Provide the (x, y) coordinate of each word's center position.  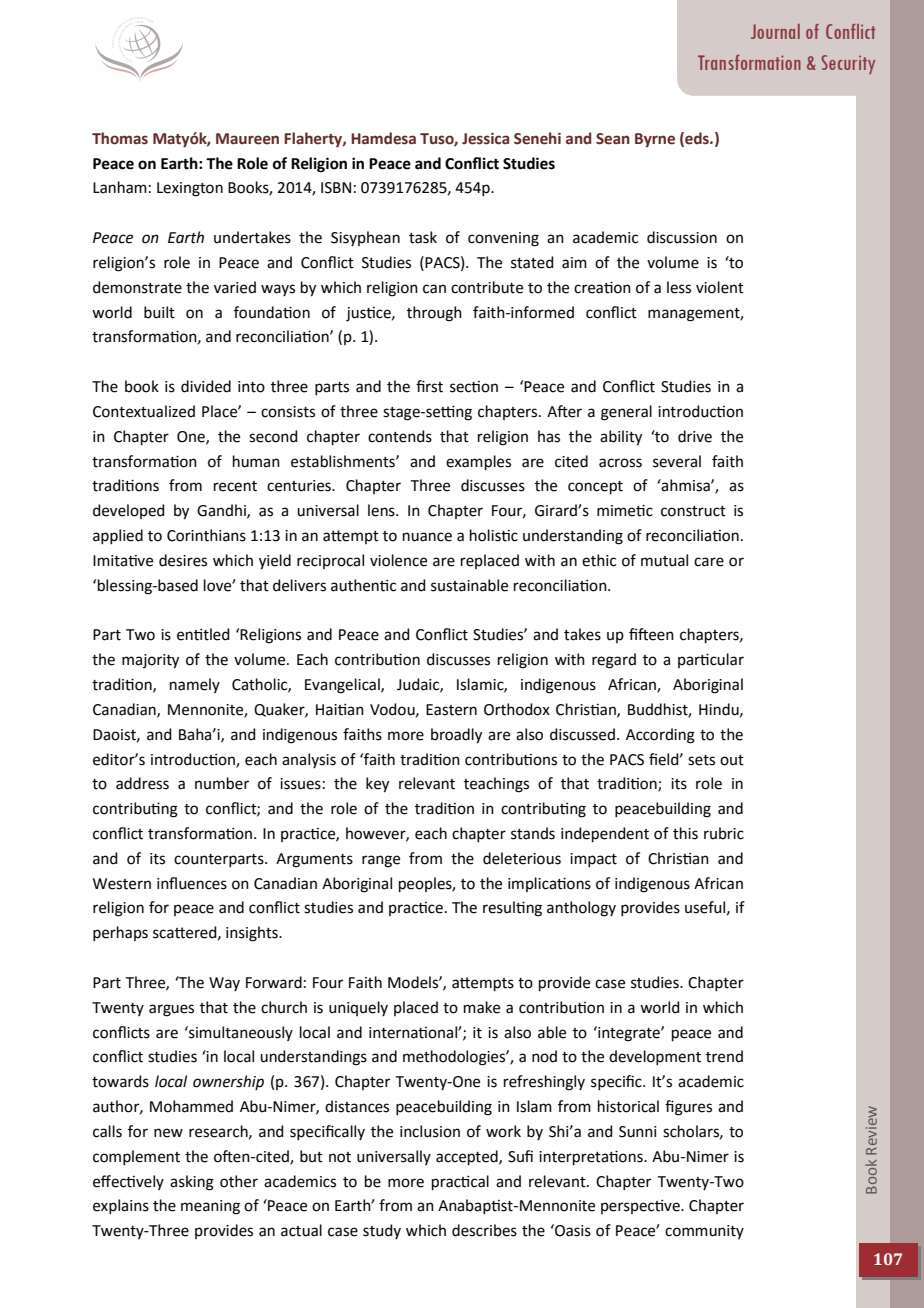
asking (192, 1183)
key (377, 785)
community (704, 1232)
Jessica (485, 139)
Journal (775, 31)
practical (460, 1182)
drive (695, 436)
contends (400, 436)
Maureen (247, 139)
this (685, 833)
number (222, 783)
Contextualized (144, 411)
